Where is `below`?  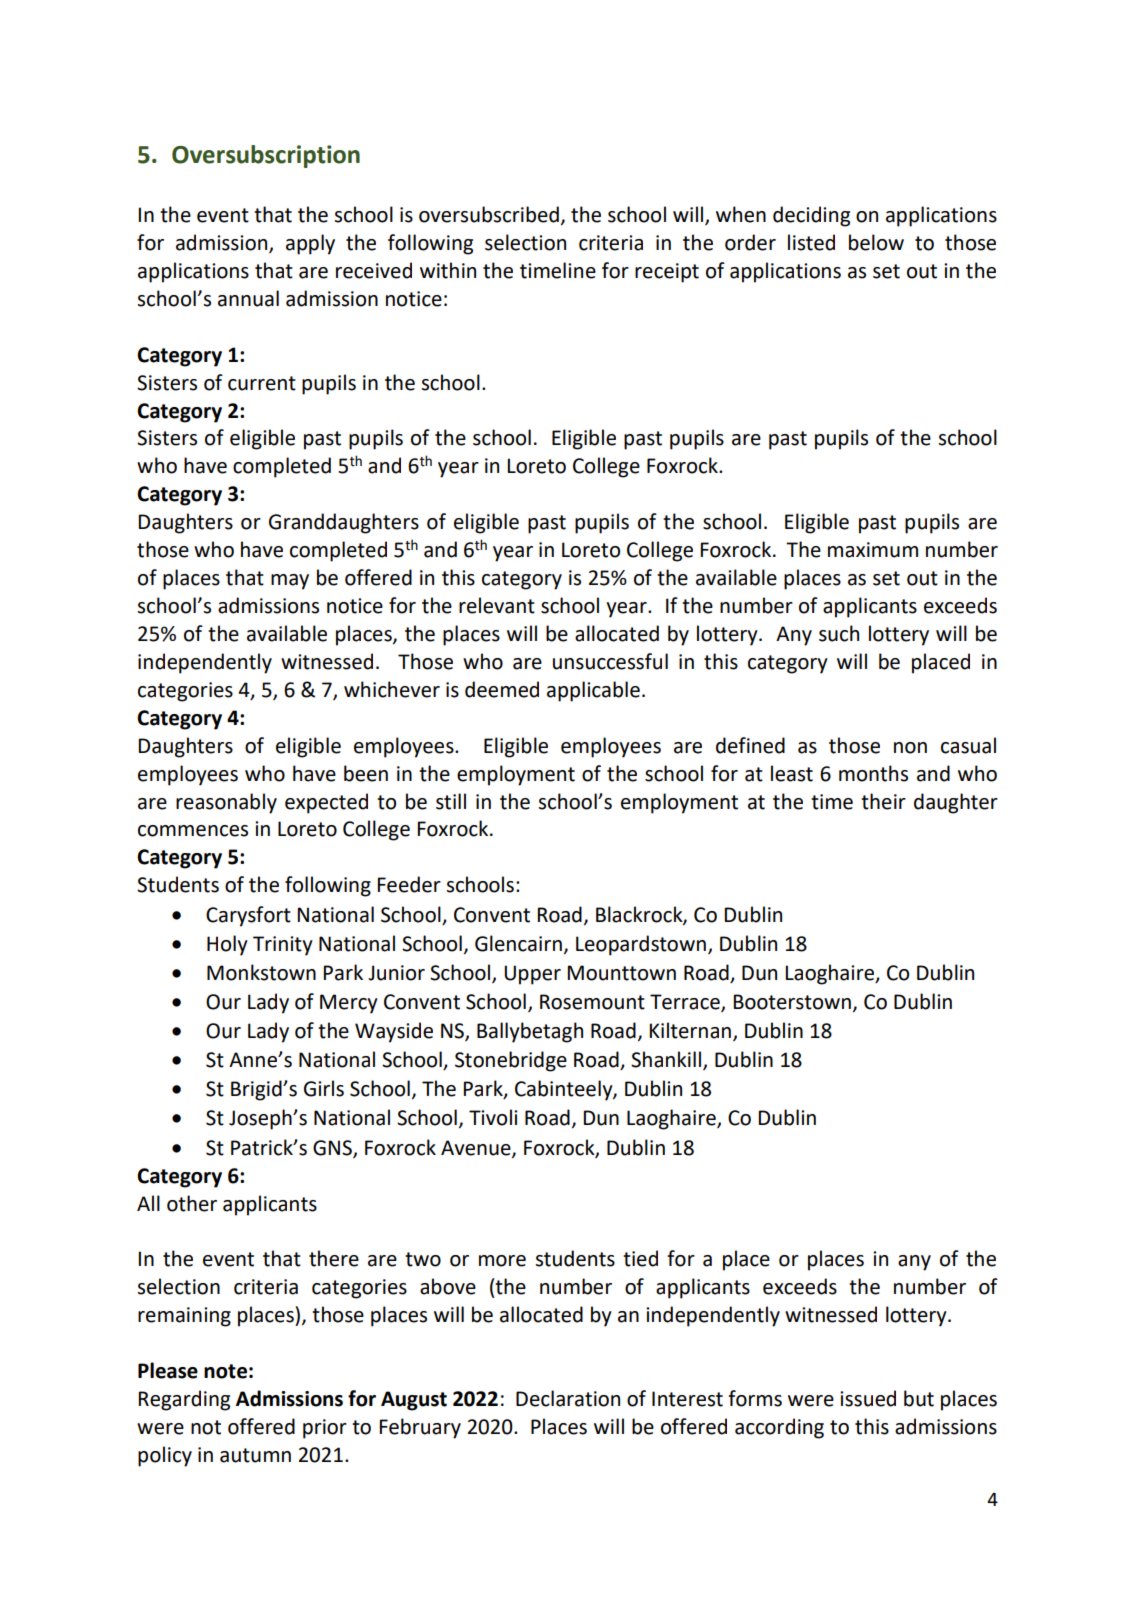 below is located at coordinates (876, 242).
